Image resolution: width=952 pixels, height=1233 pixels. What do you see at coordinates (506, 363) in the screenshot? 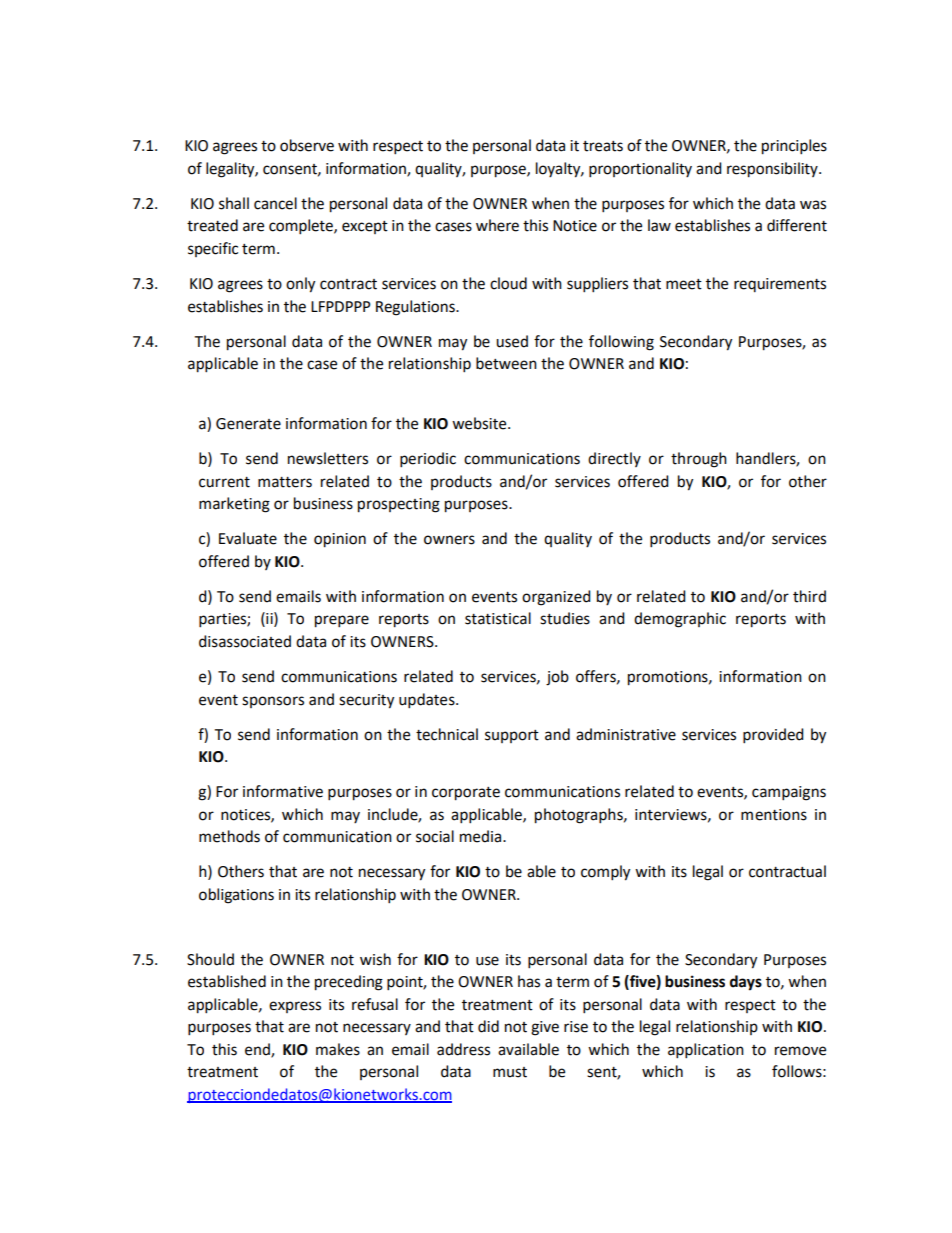
I see `between` at bounding box center [506, 363].
